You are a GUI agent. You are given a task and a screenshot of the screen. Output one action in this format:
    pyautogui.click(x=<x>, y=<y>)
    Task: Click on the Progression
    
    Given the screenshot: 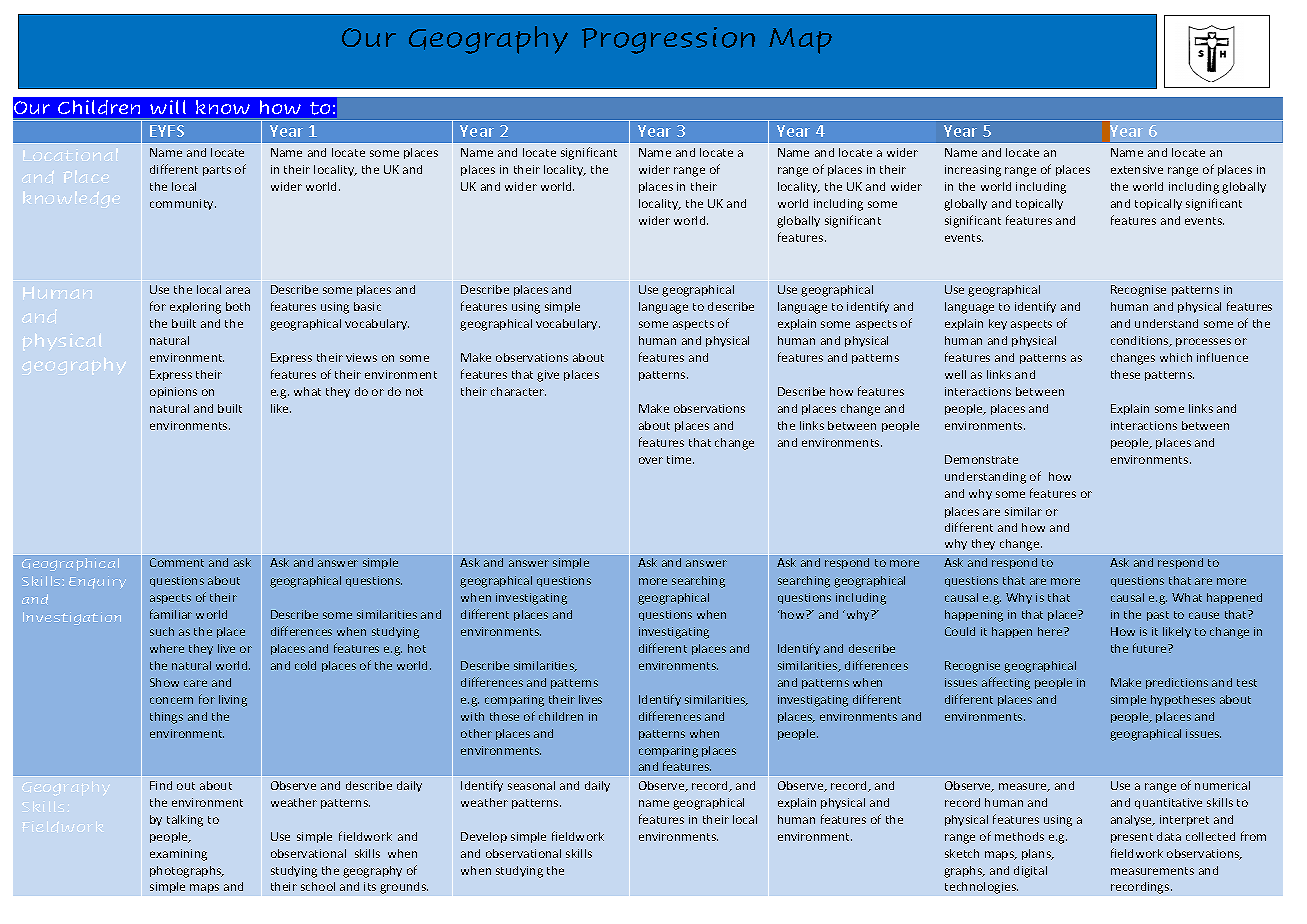 What is the action you would take?
    pyautogui.click(x=668, y=40)
